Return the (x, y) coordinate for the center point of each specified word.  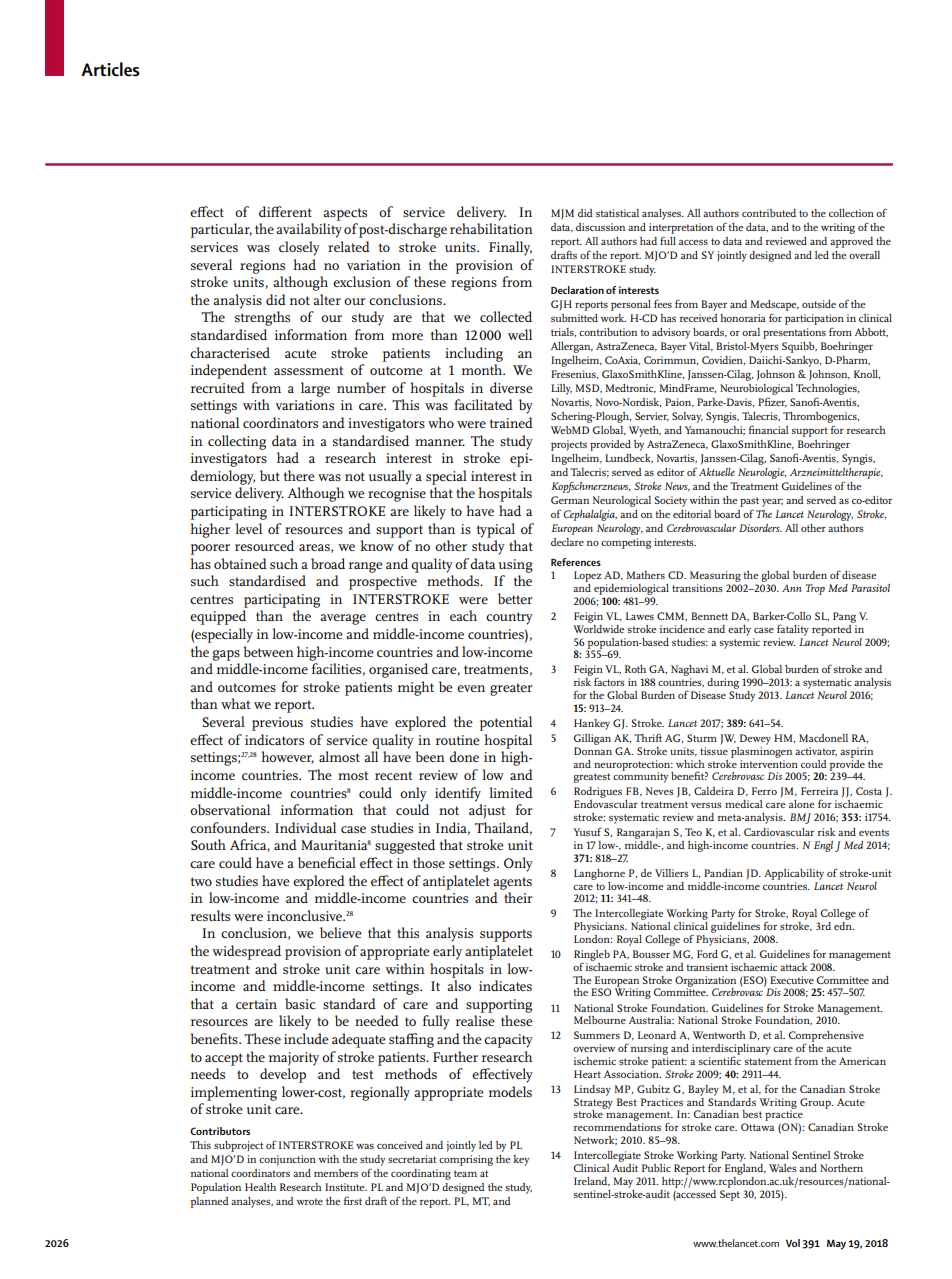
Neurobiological (756, 389)
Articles (110, 69)
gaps (226, 655)
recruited (218, 387)
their (518, 897)
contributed (769, 213)
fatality (793, 630)
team (465, 1173)
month (483, 369)
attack (793, 967)
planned (209, 1202)
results (210, 915)
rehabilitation (491, 228)
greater (511, 689)
